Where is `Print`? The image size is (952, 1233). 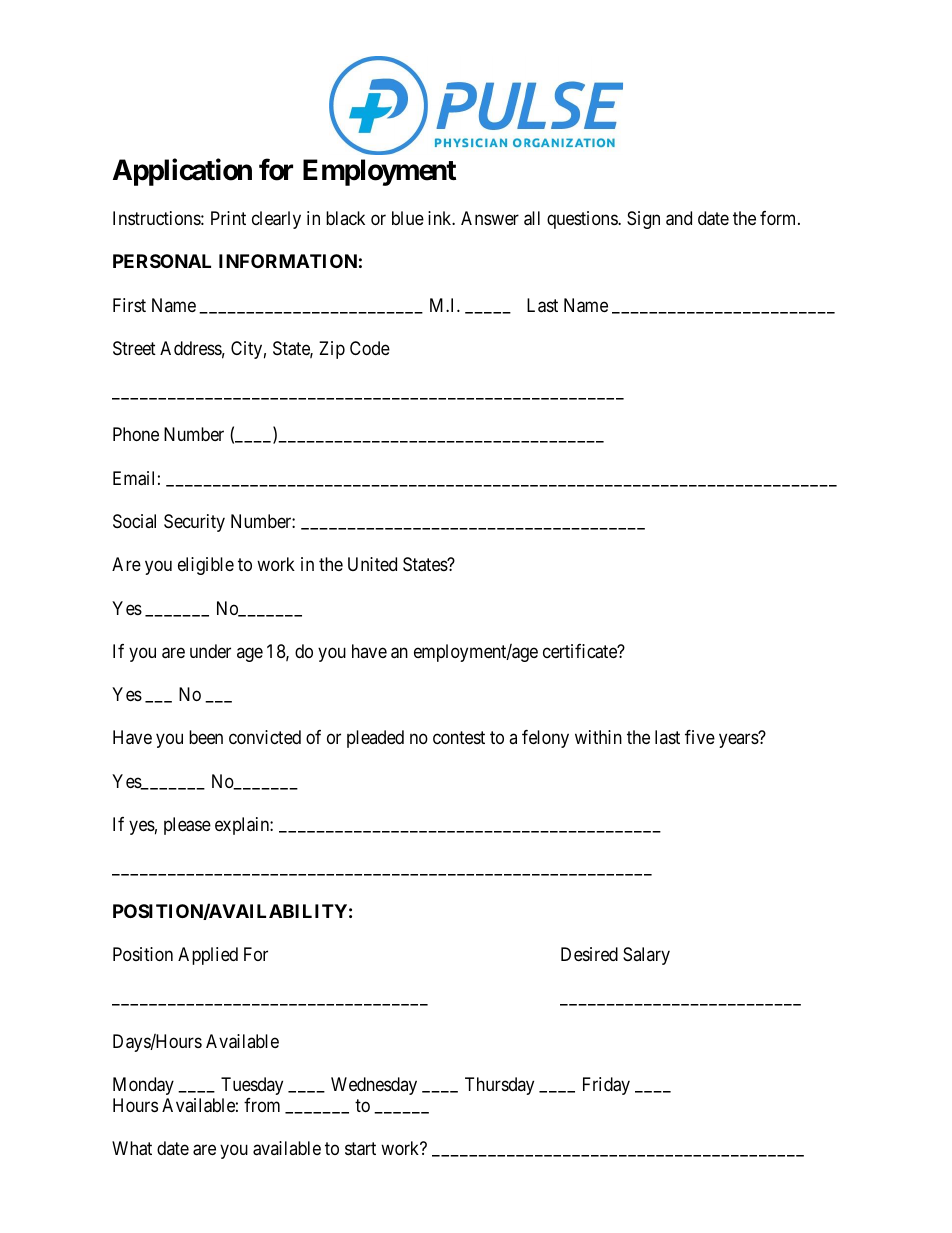
Print is located at coordinates (228, 218).
